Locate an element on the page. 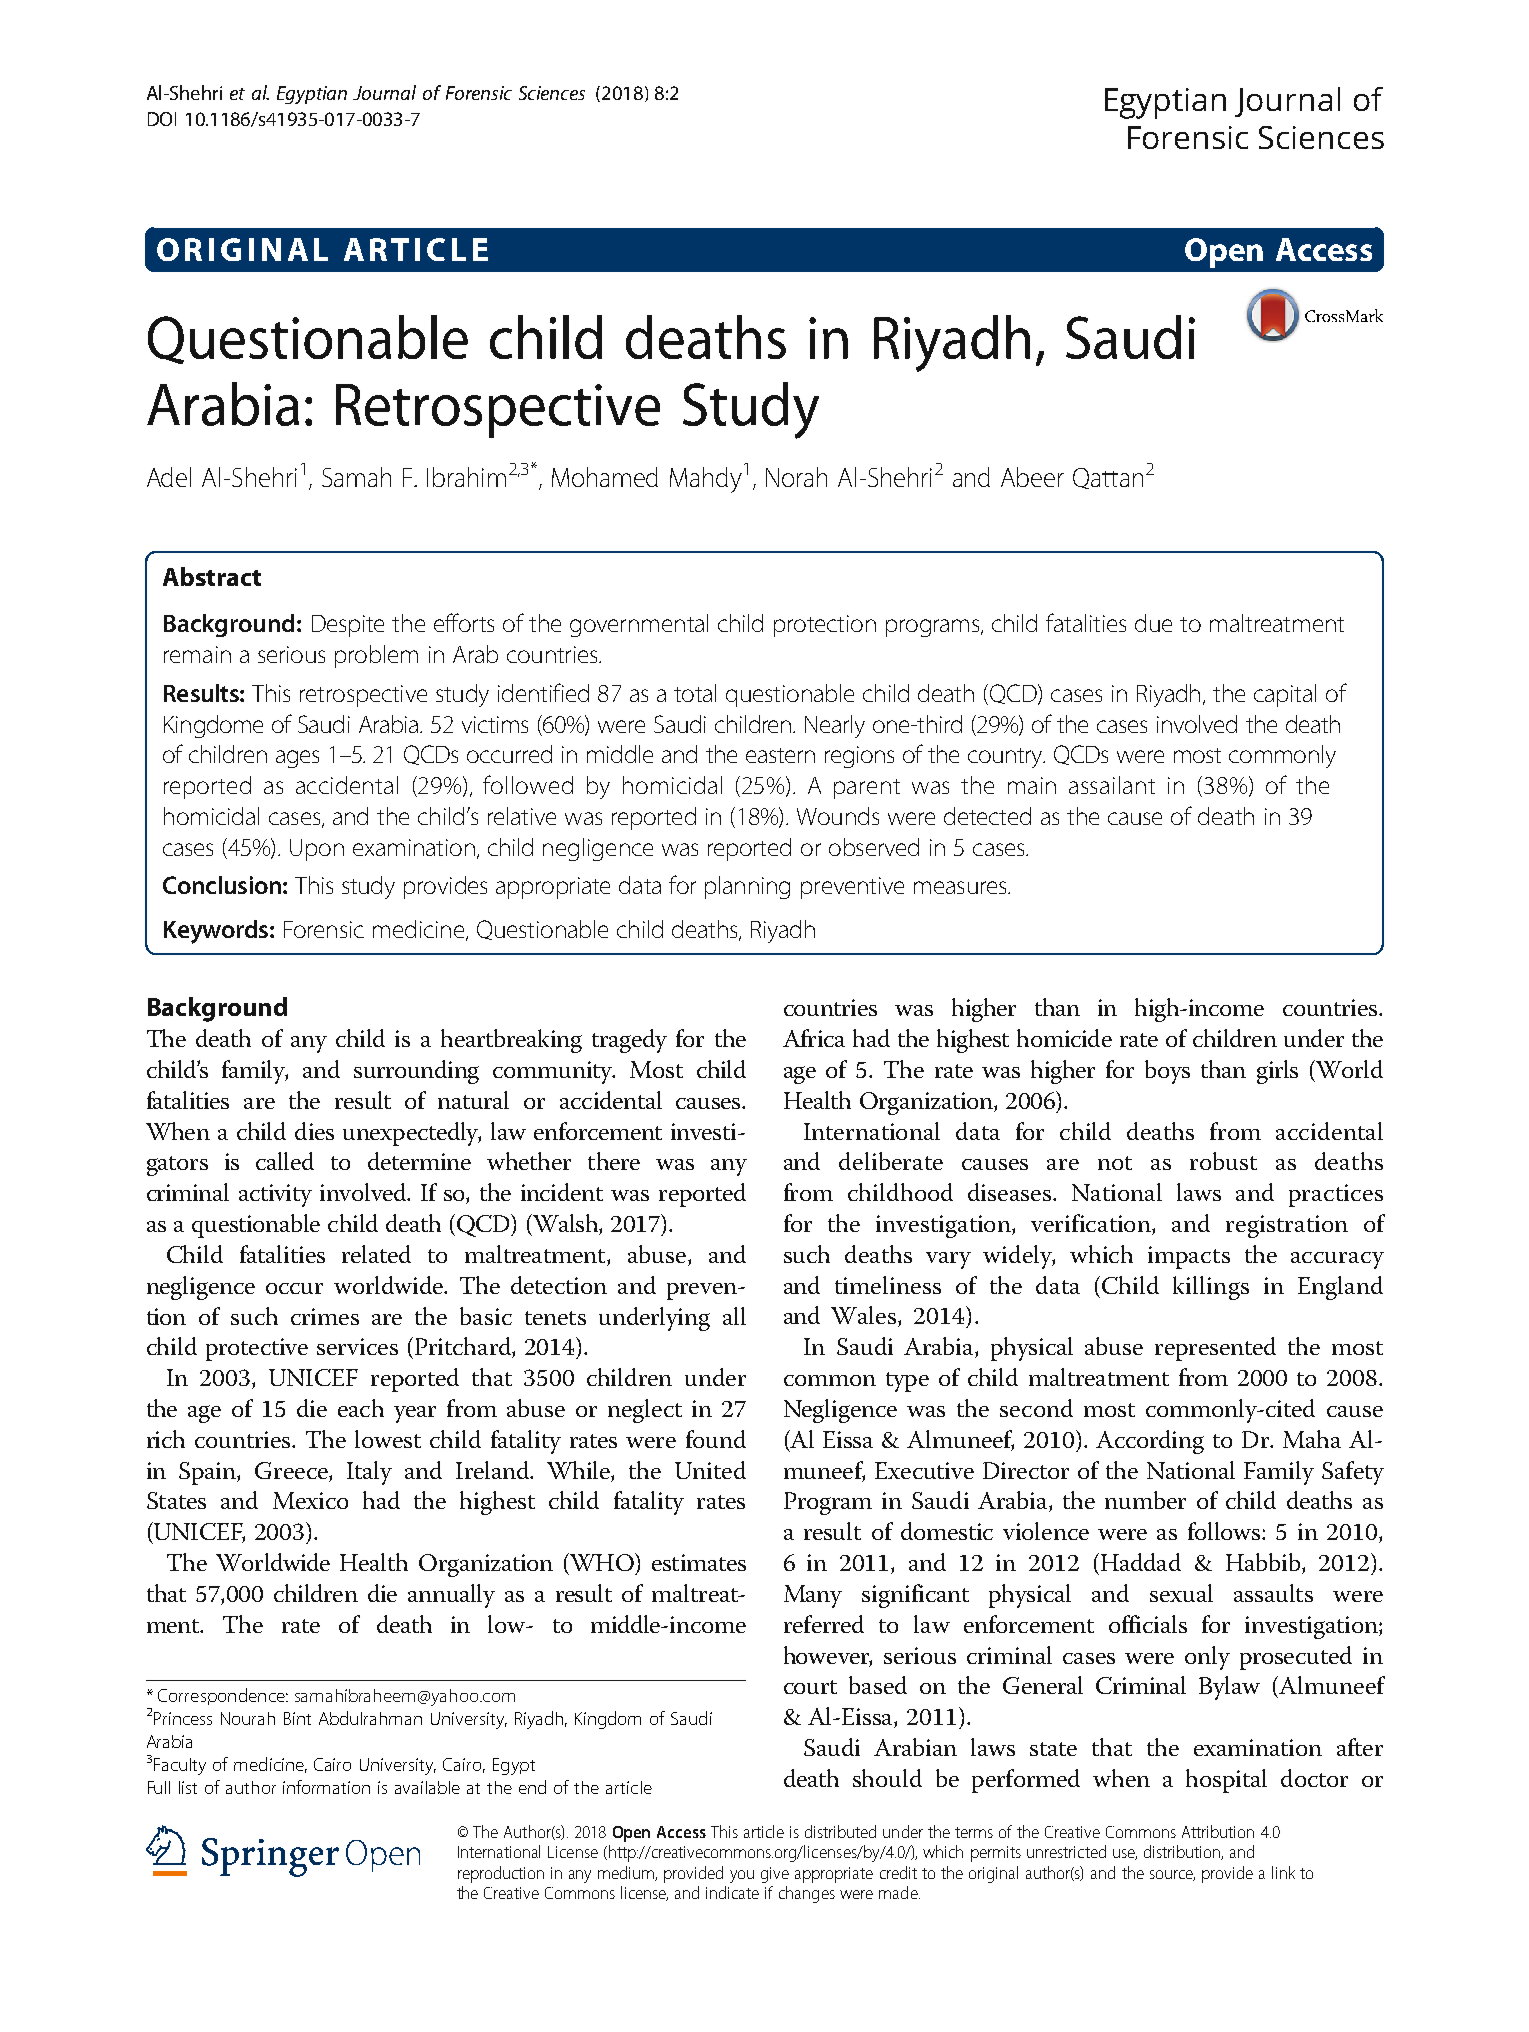  list is located at coordinates (188, 1787).
